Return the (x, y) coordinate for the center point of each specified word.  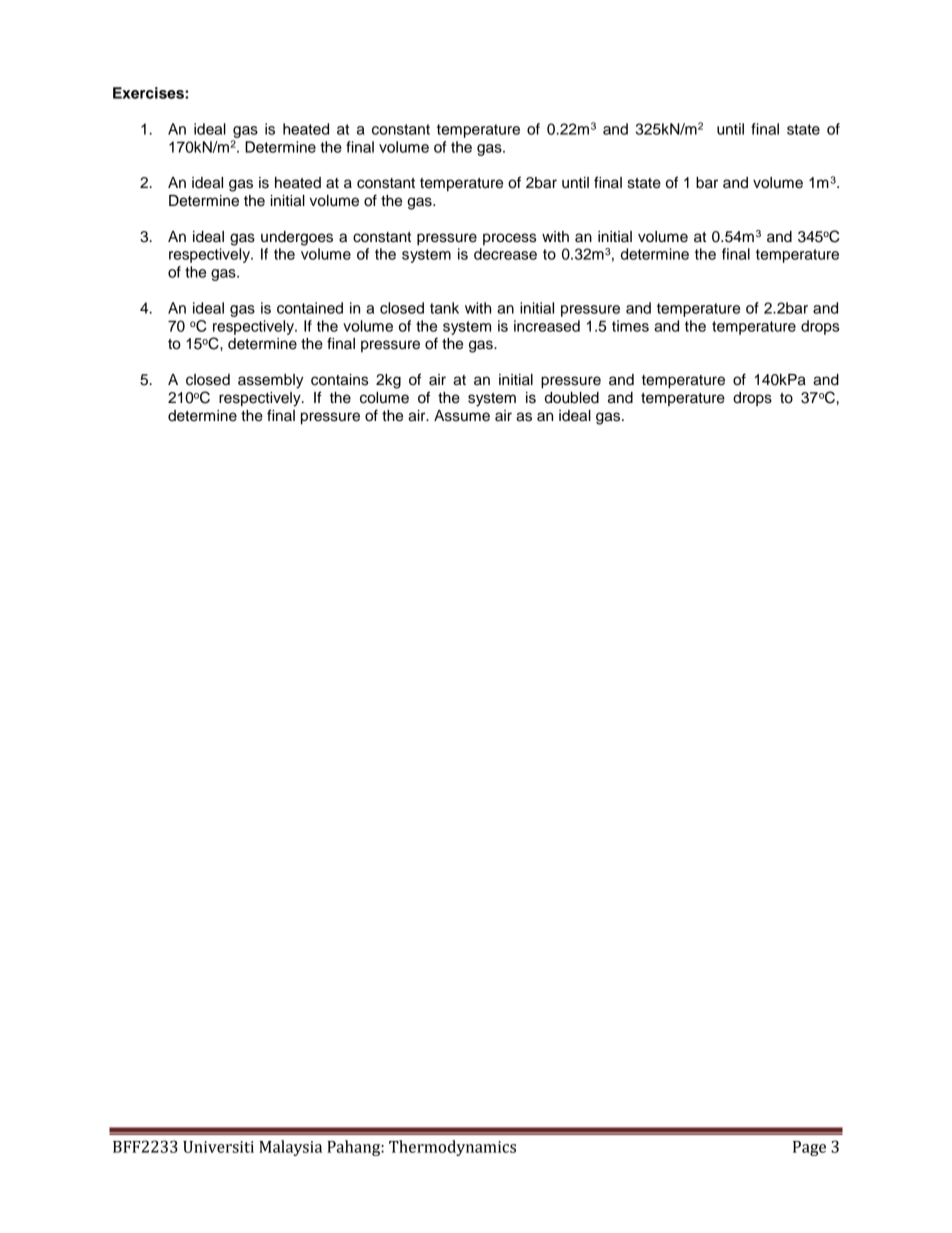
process (509, 239)
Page (809, 1148)
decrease (505, 254)
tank (444, 308)
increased (547, 326)
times (630, 326)
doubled (572, 398)
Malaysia (290, 1148)
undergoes (297, 238)
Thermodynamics (452, 1148)
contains (339, 380)
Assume (462, 416)
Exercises (149, 93)
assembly (271, 381)
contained (310, 308)
